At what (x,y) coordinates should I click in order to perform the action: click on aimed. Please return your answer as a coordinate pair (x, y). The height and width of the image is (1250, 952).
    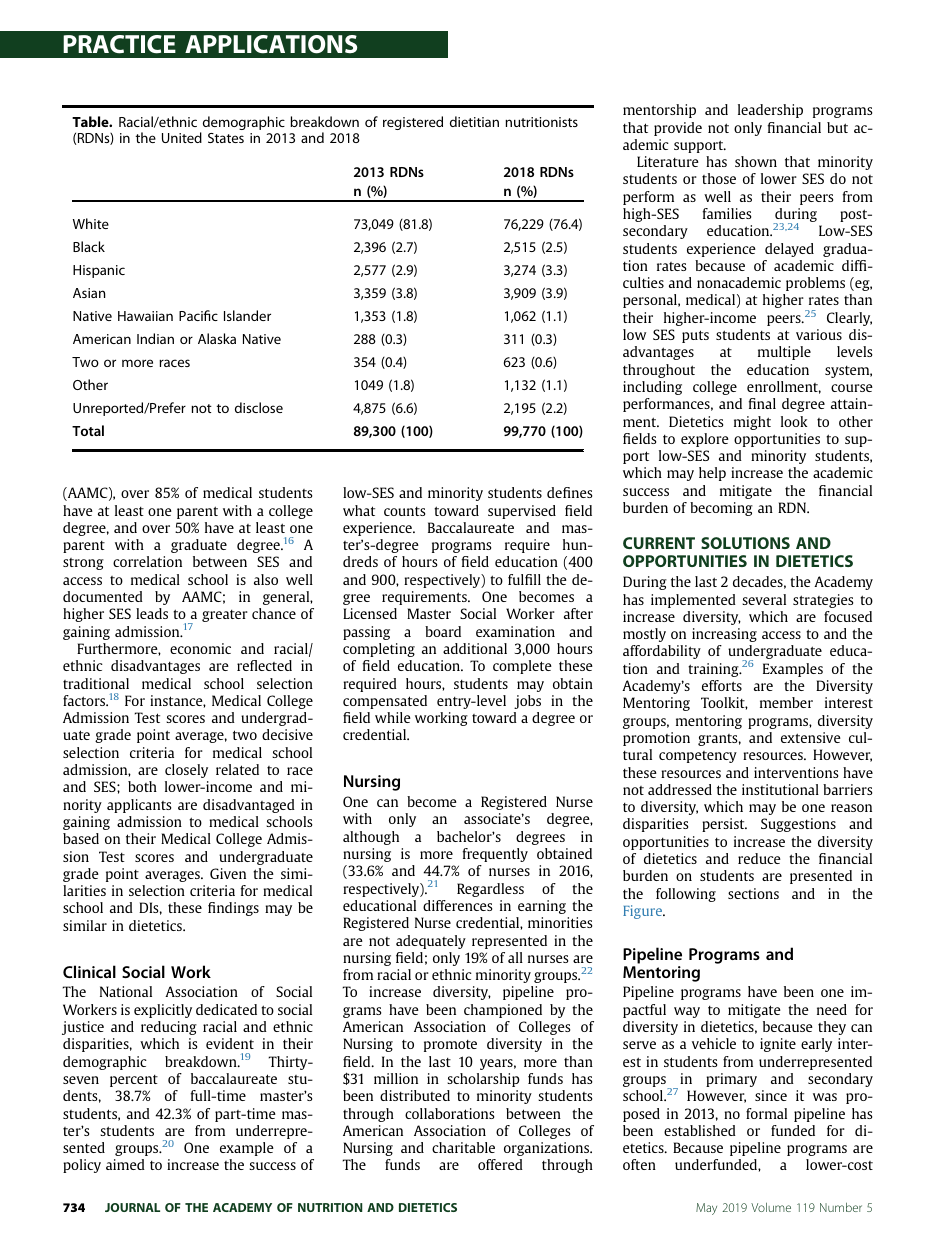
    Looking at the image, I should click on (125, 1164).
